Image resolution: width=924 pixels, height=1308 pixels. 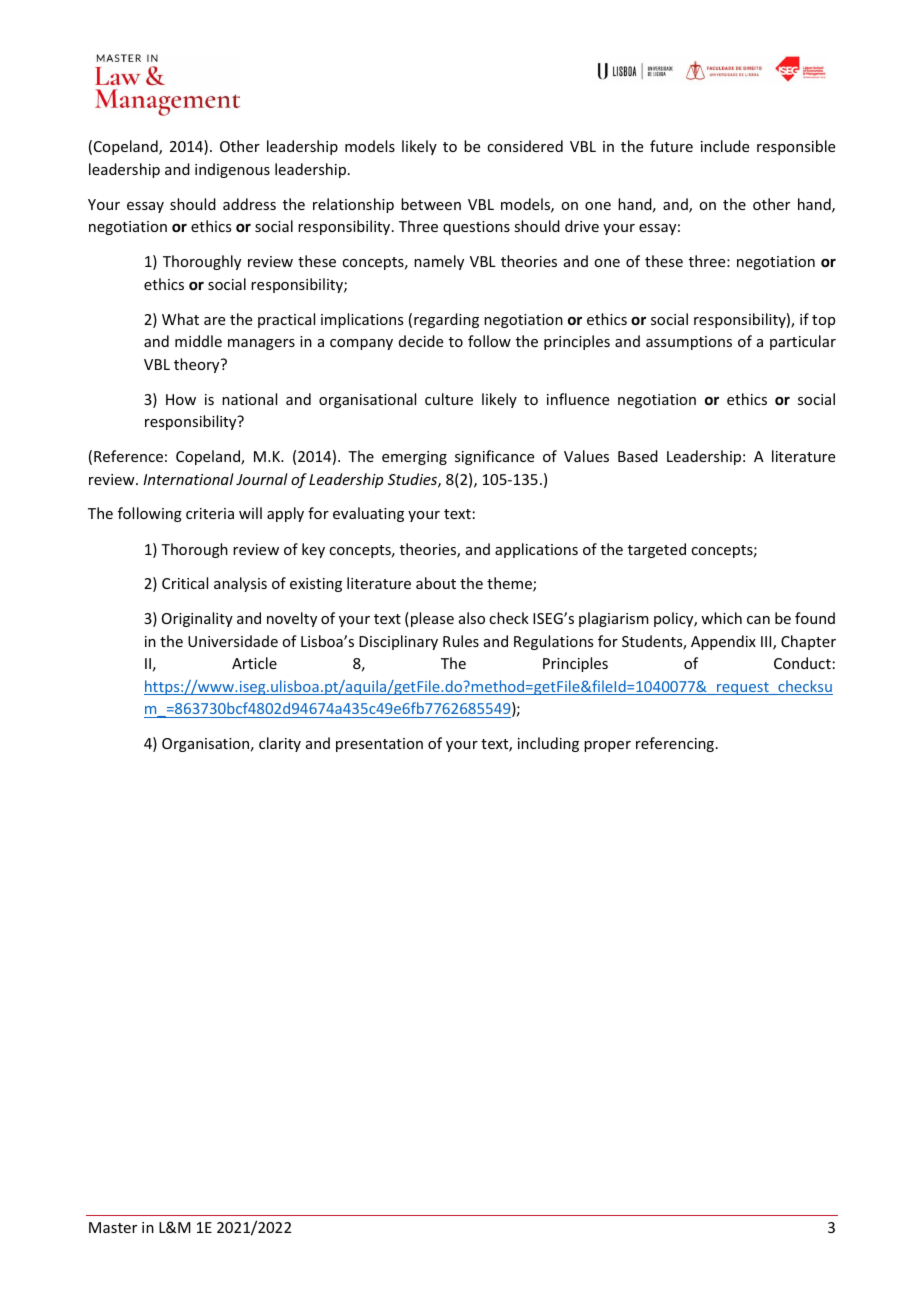 I want to click on Master, so click(x=113, y=1227).
